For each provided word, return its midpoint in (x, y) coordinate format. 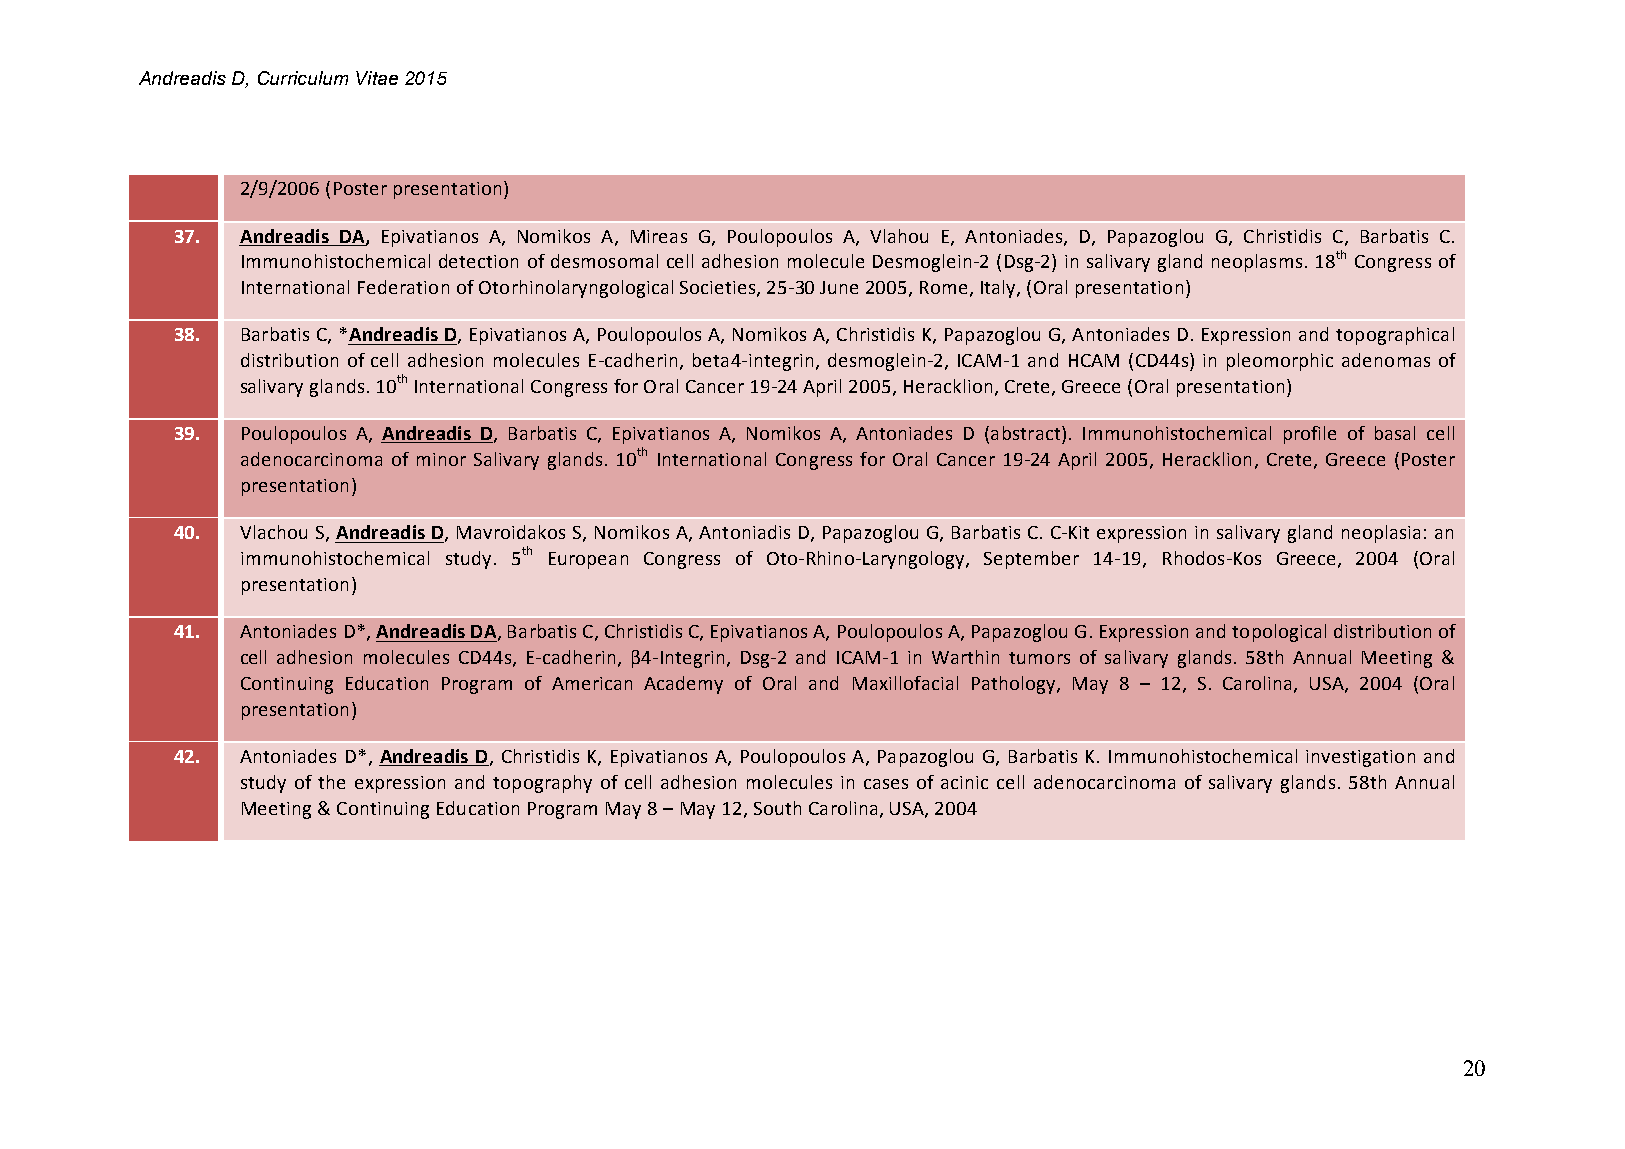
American (592, 683)
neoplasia (1381, 534)
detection (478, 261)
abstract (1027, 433)
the (331, 782)
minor (441, 459)
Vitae (377, 78)
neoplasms (1257, 263)
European (588, 560)
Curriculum (303, 78)
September (1031, 560)
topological (1279, 633)
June (839, 287)
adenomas (1386, 360)
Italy (999, 289)
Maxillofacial (905, 683)
